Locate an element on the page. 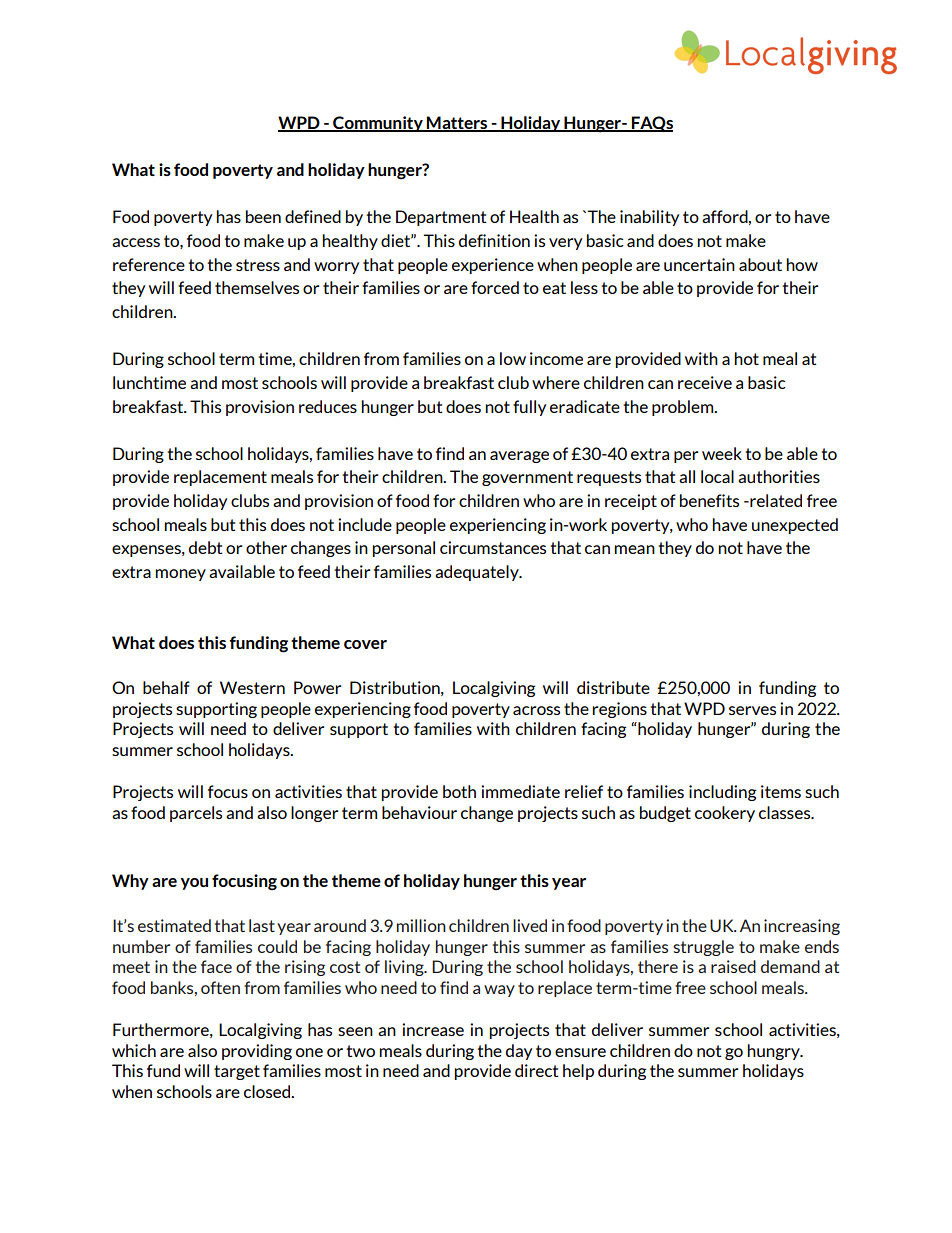 The image size is (952, 1233). inability is located at coordinates (649, 218).
